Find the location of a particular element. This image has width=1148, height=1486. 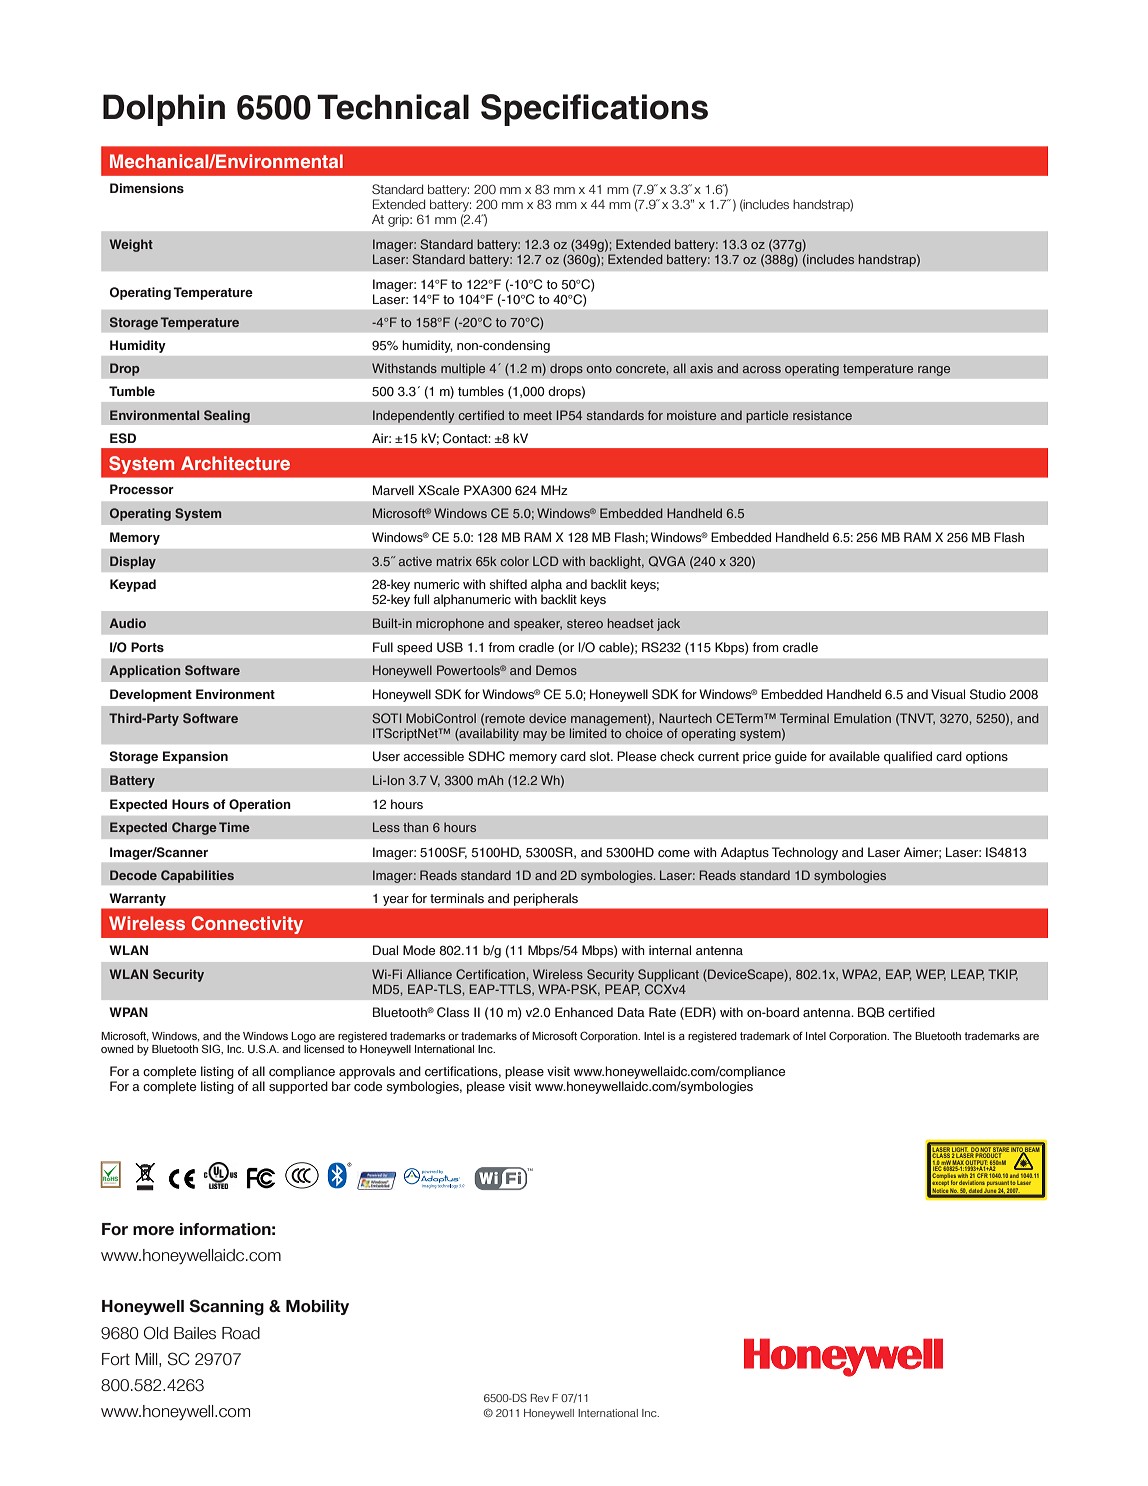

Mobility is located at coordinates (317, 1307).
